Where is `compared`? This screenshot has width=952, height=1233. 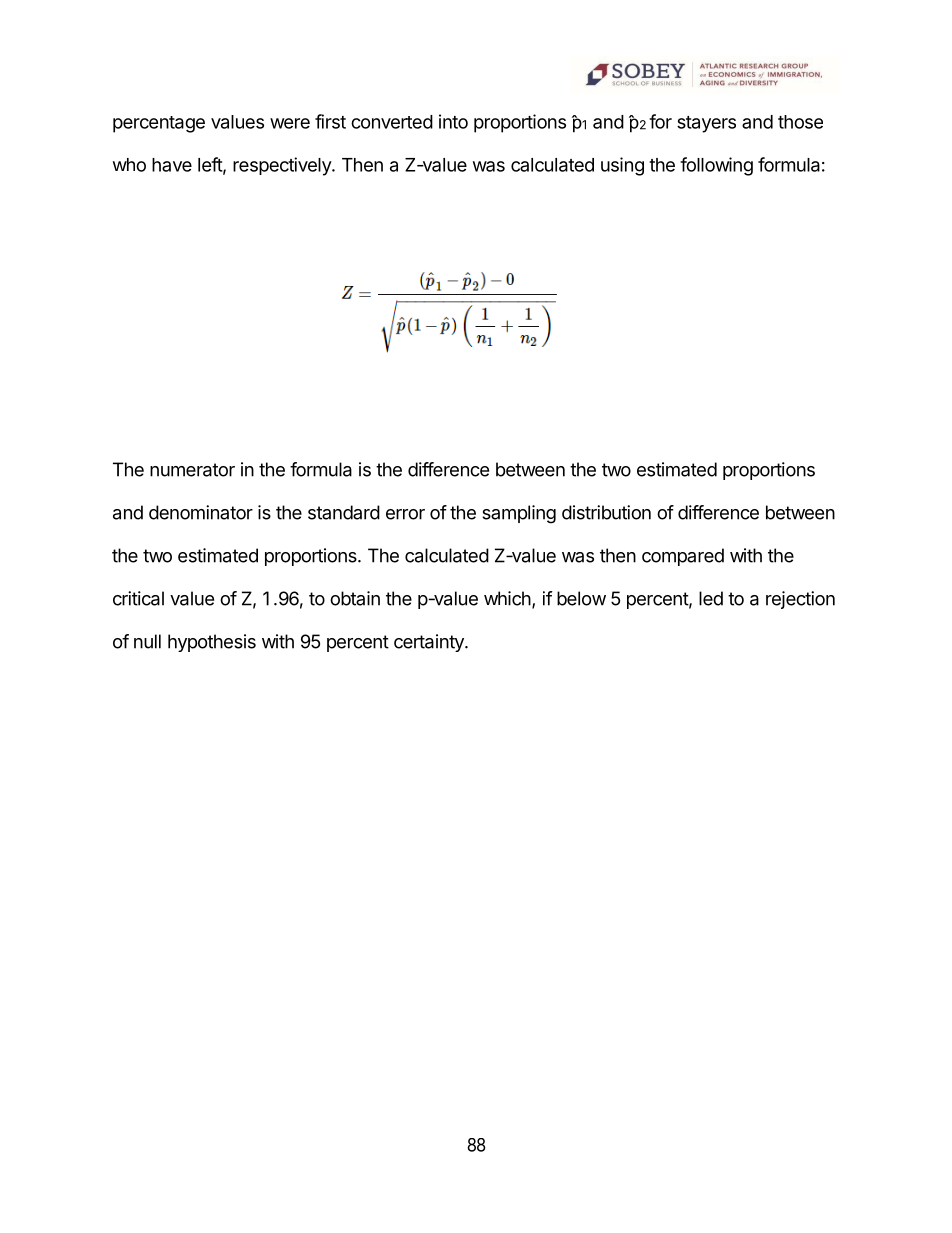 compared is located at coordinates (683, 557).
